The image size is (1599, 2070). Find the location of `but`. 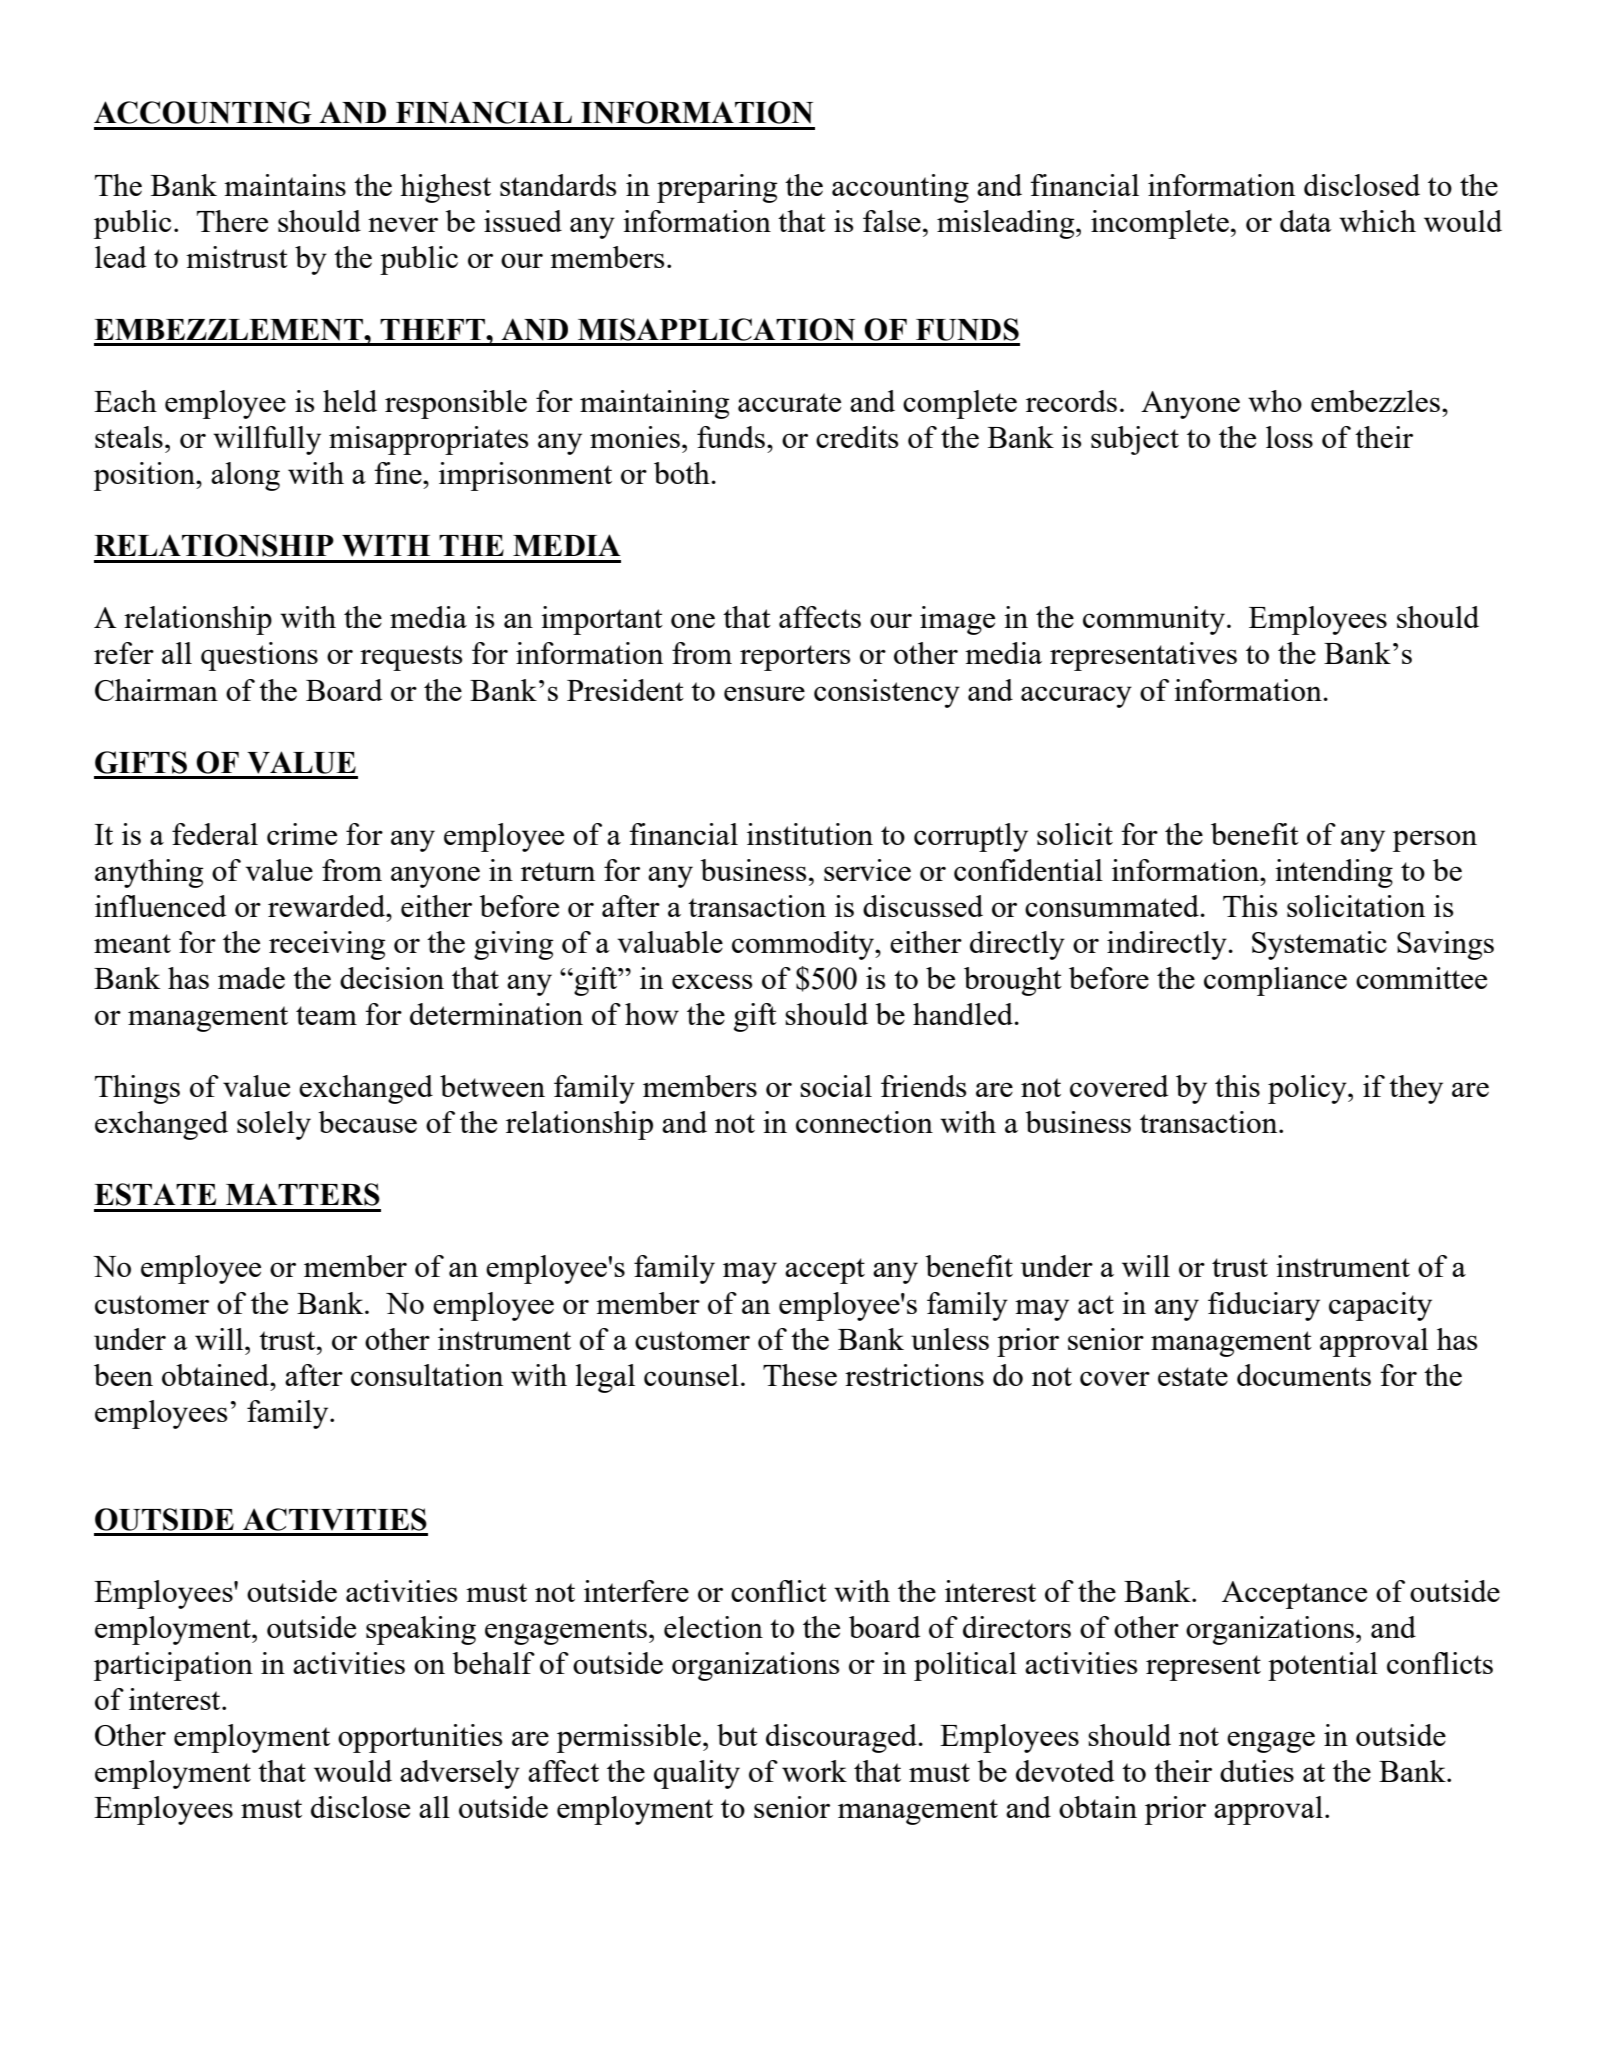

but is located at coordinates (737, 1735).
